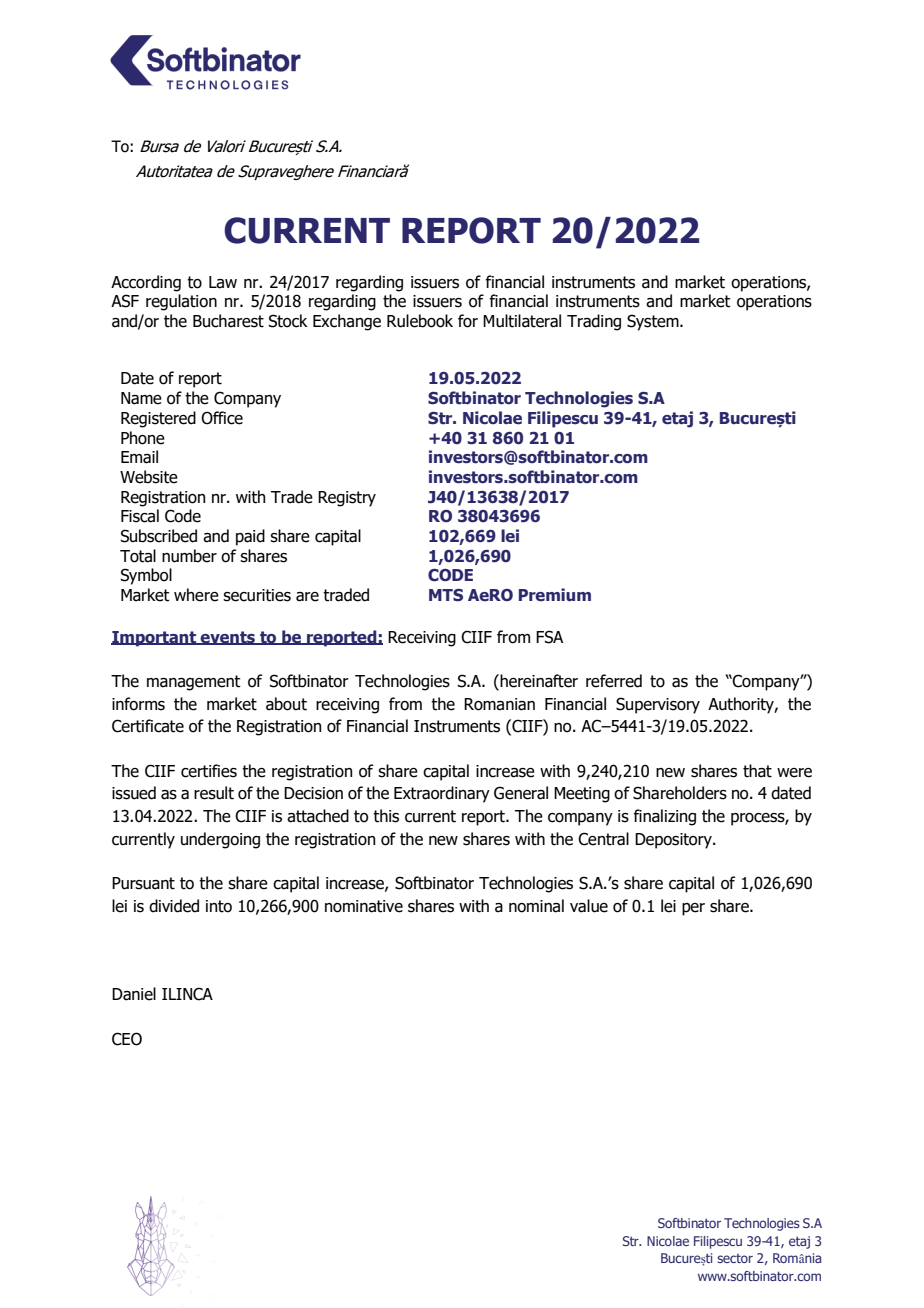  I want to click on System, so click(654, 322).
